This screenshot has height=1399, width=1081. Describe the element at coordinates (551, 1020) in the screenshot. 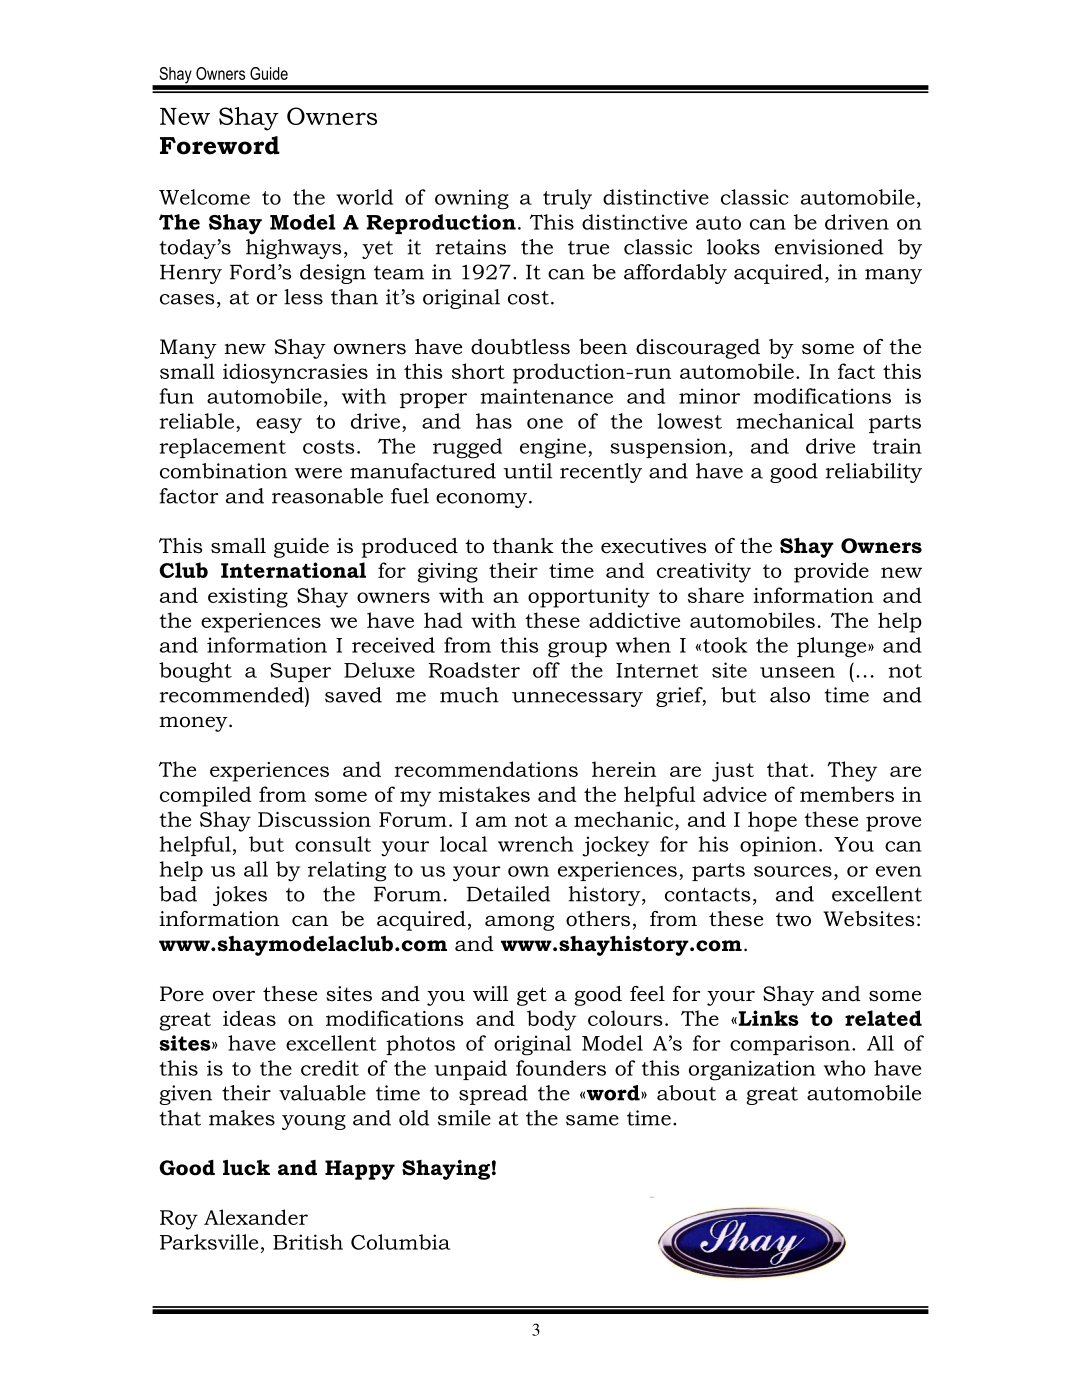

I see `body` at that location.
